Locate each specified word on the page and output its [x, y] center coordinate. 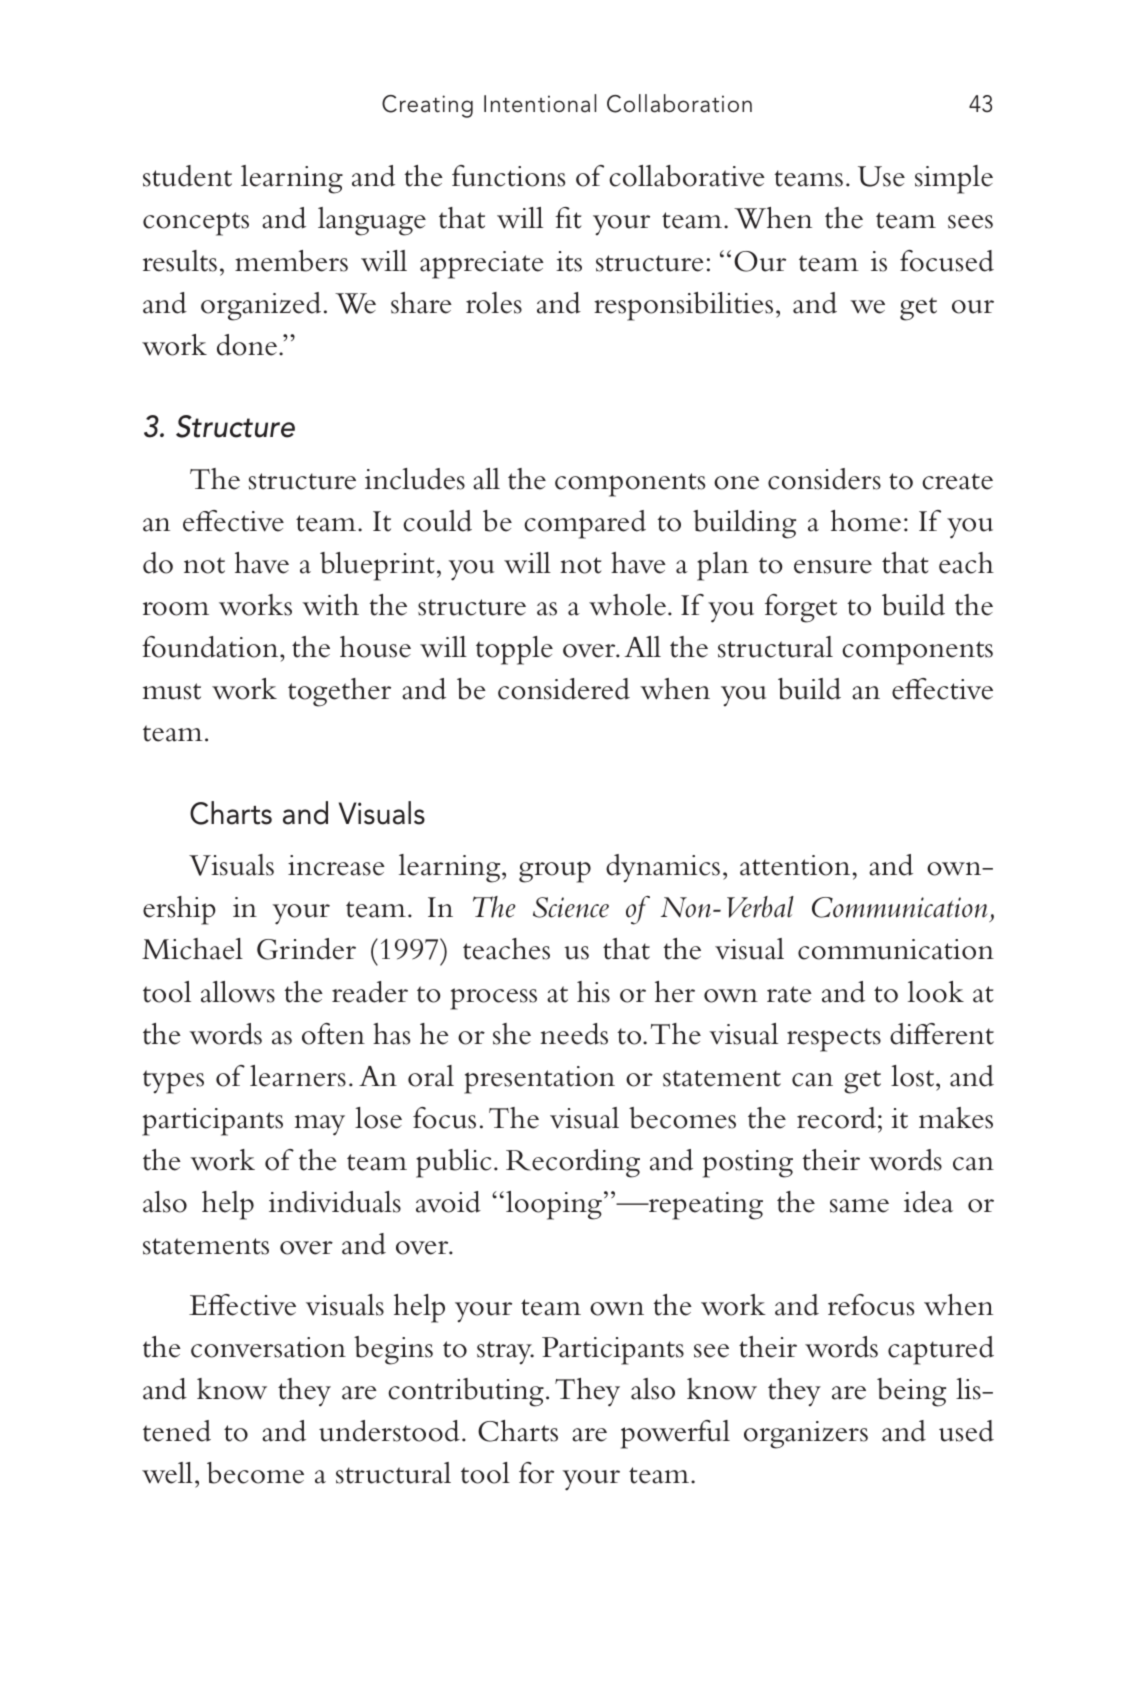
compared [585, 524]
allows [238, 992]
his [593, 992]
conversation [268, 1347]
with [330, 605]
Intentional [540, 103]
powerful [675, 1434]
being [911, 1392]
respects [834, 1040]
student [187, 176]
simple [954, 179]
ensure [833, 567]
